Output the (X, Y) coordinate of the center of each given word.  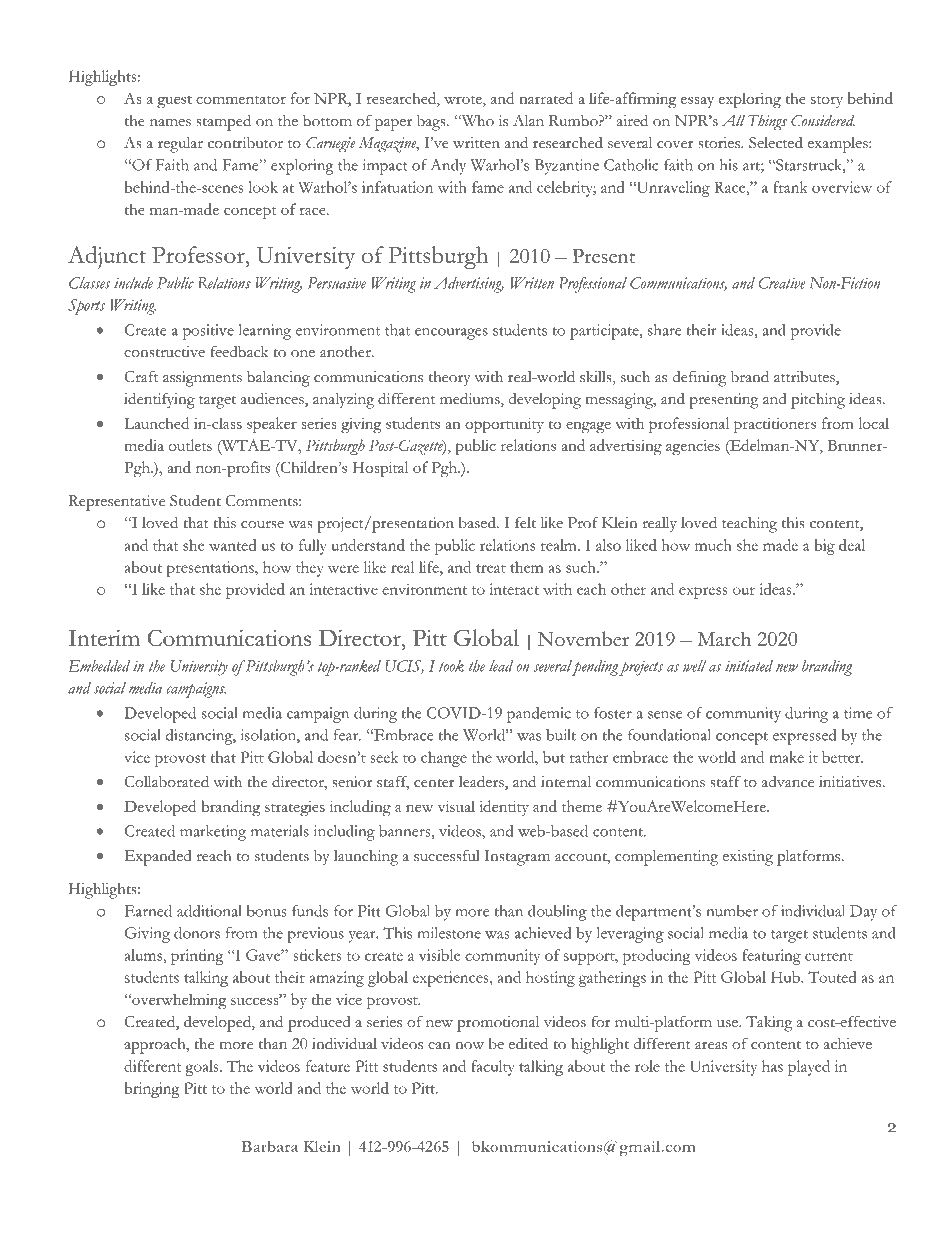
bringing (152, 1090)
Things (767, 123)
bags (432, 122)
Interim (104, 638)
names (170, 123)
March (724, 638)
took (451, 666)
